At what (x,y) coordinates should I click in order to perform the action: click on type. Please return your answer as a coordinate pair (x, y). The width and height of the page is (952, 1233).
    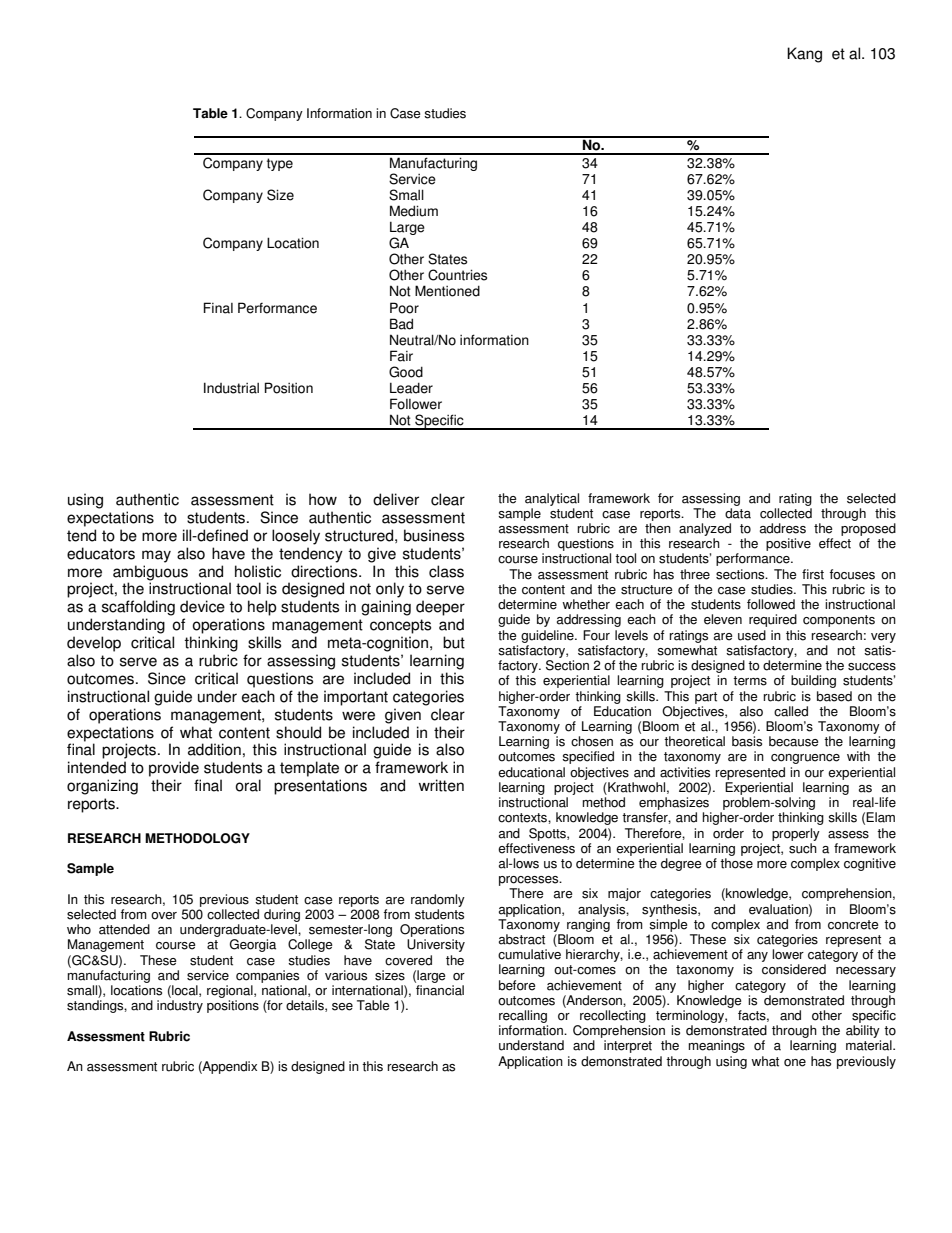
    Looking at the image, I should click on (280, 164).
